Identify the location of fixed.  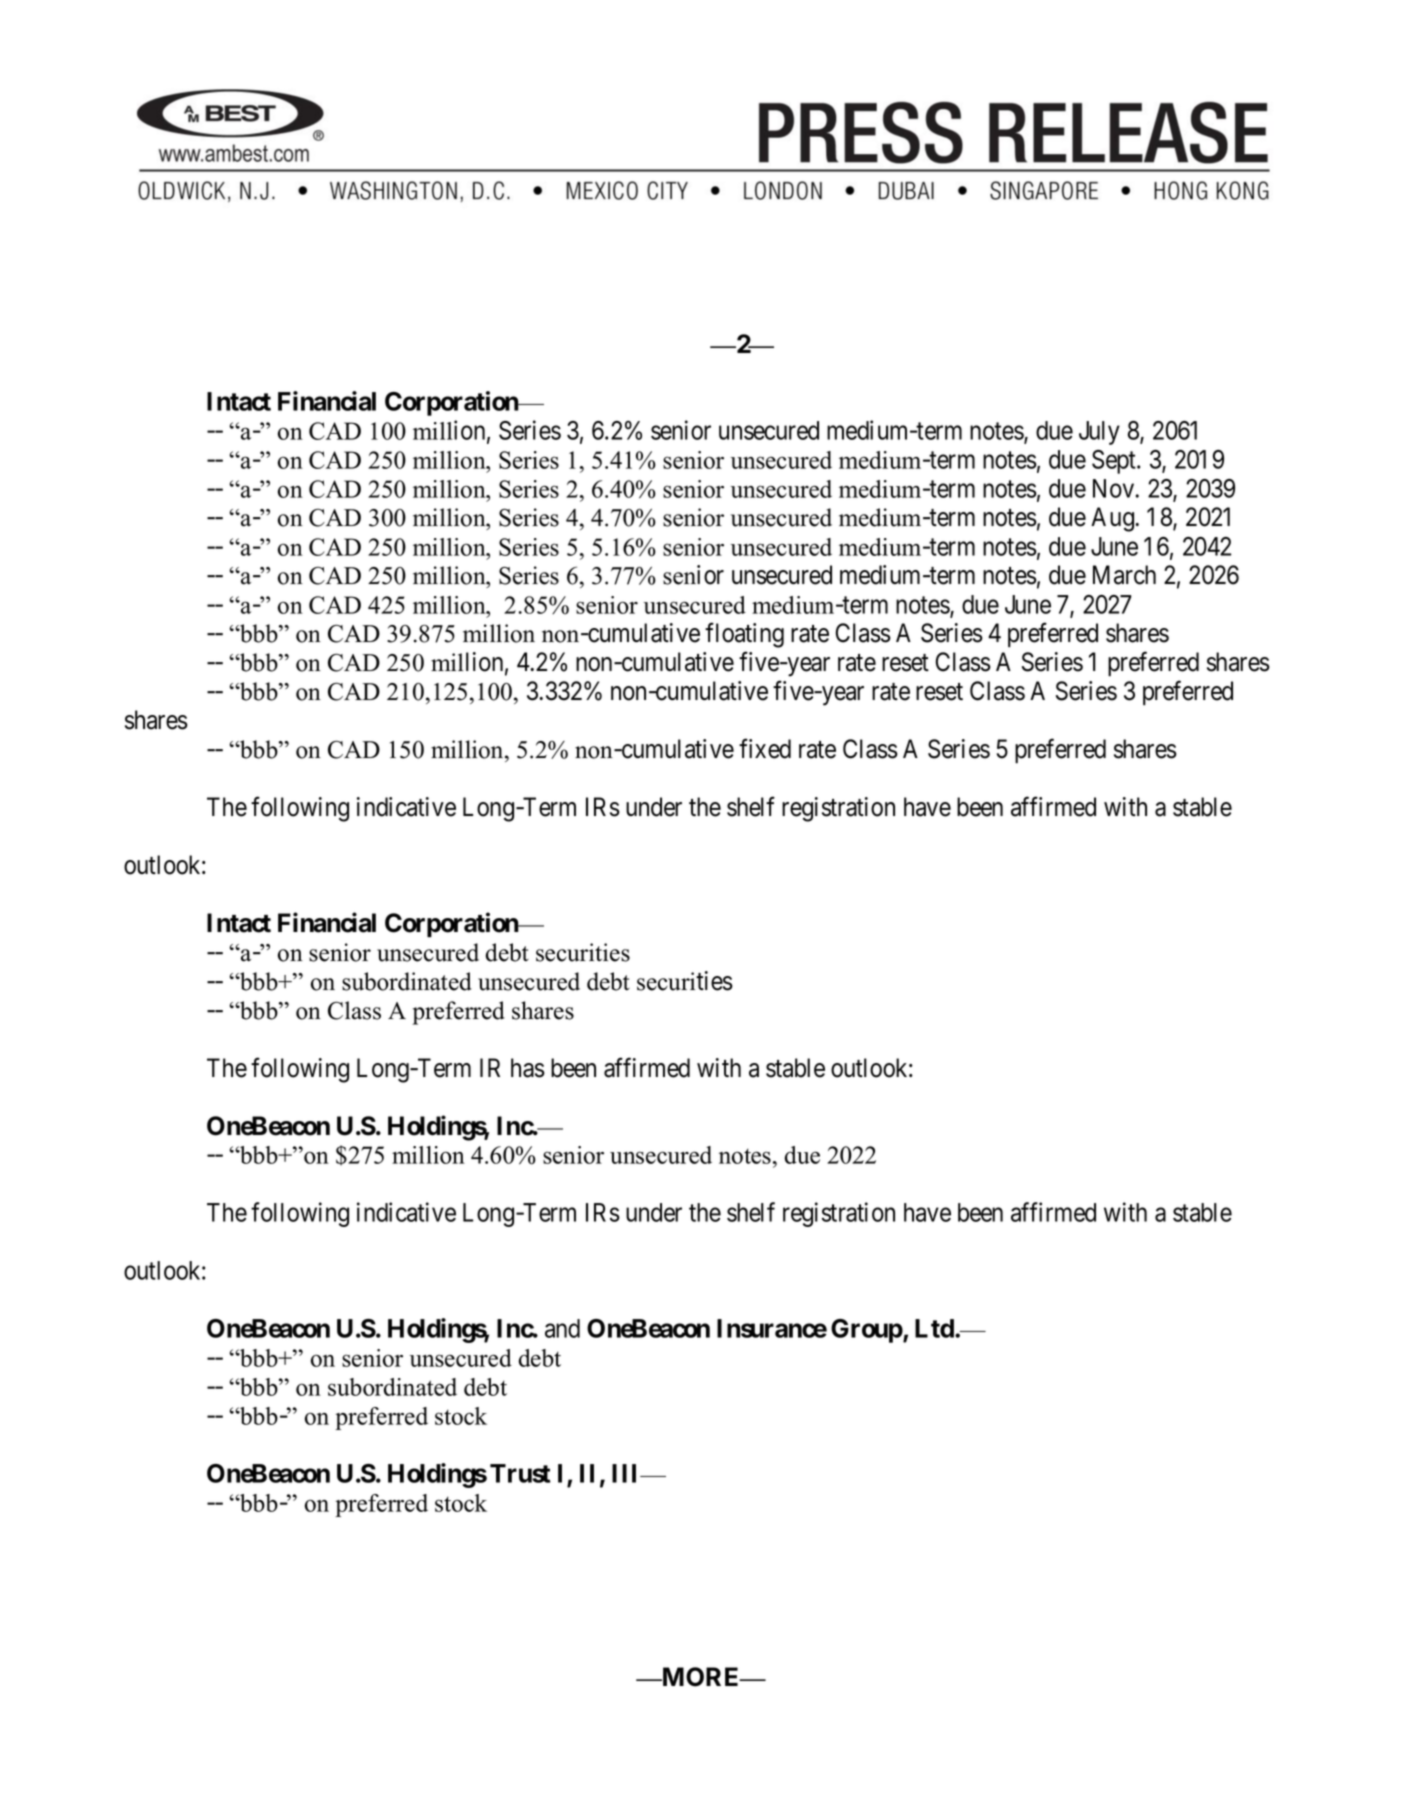
(765, 749).
